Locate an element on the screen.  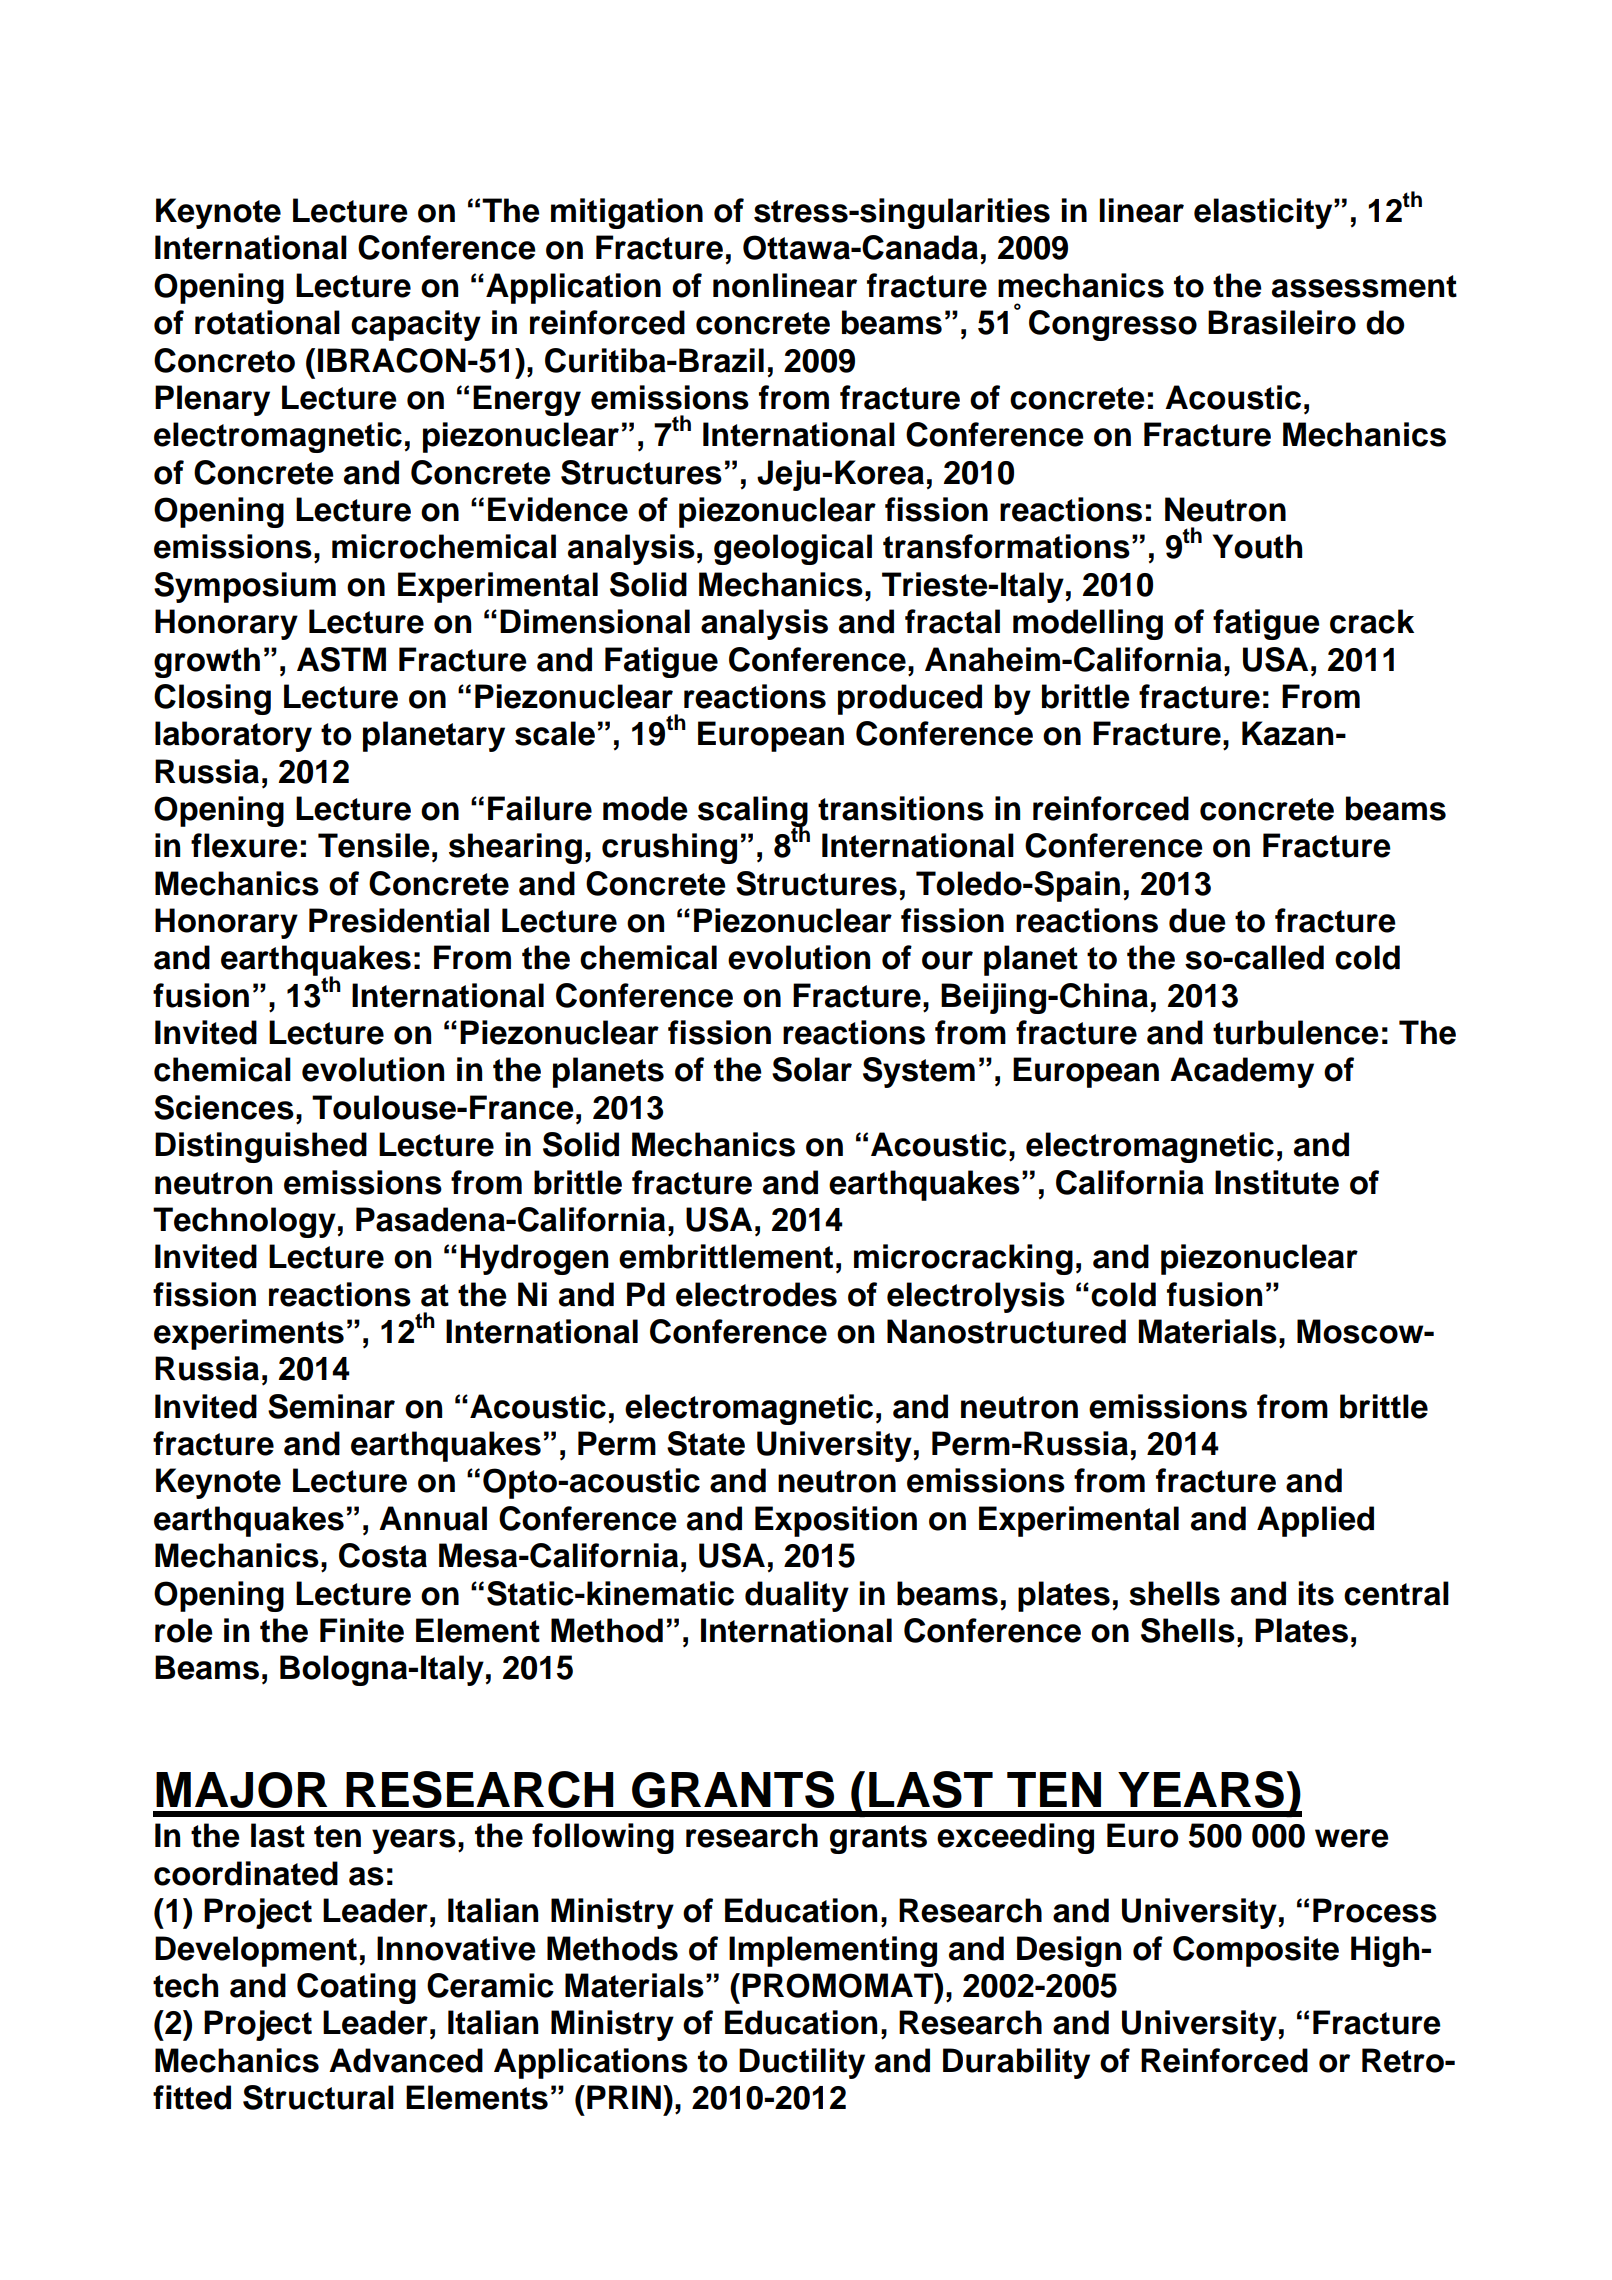
Brasileiro is located at coordinates (1282, 322).
